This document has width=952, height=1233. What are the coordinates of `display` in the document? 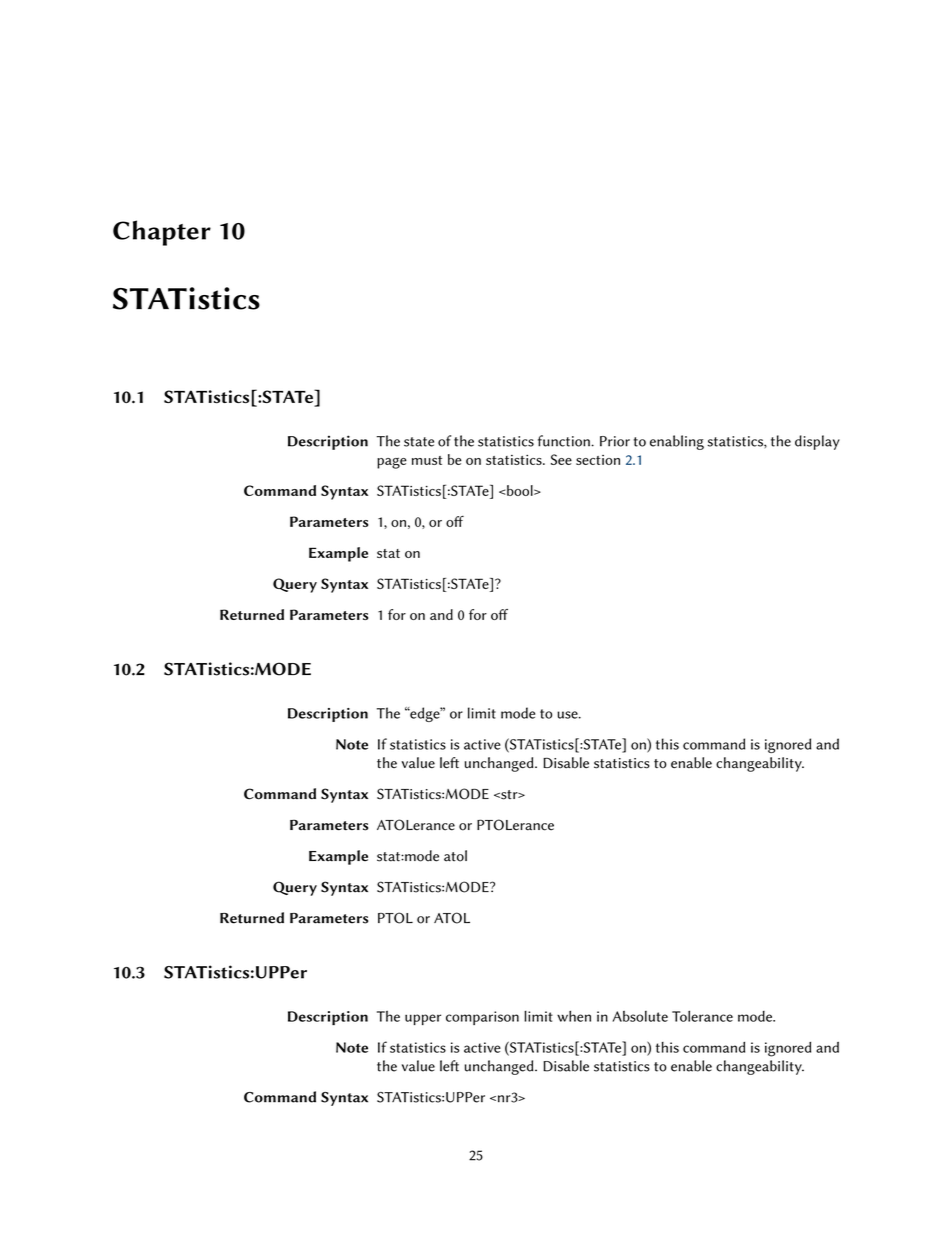 It's located at (817, 442).
